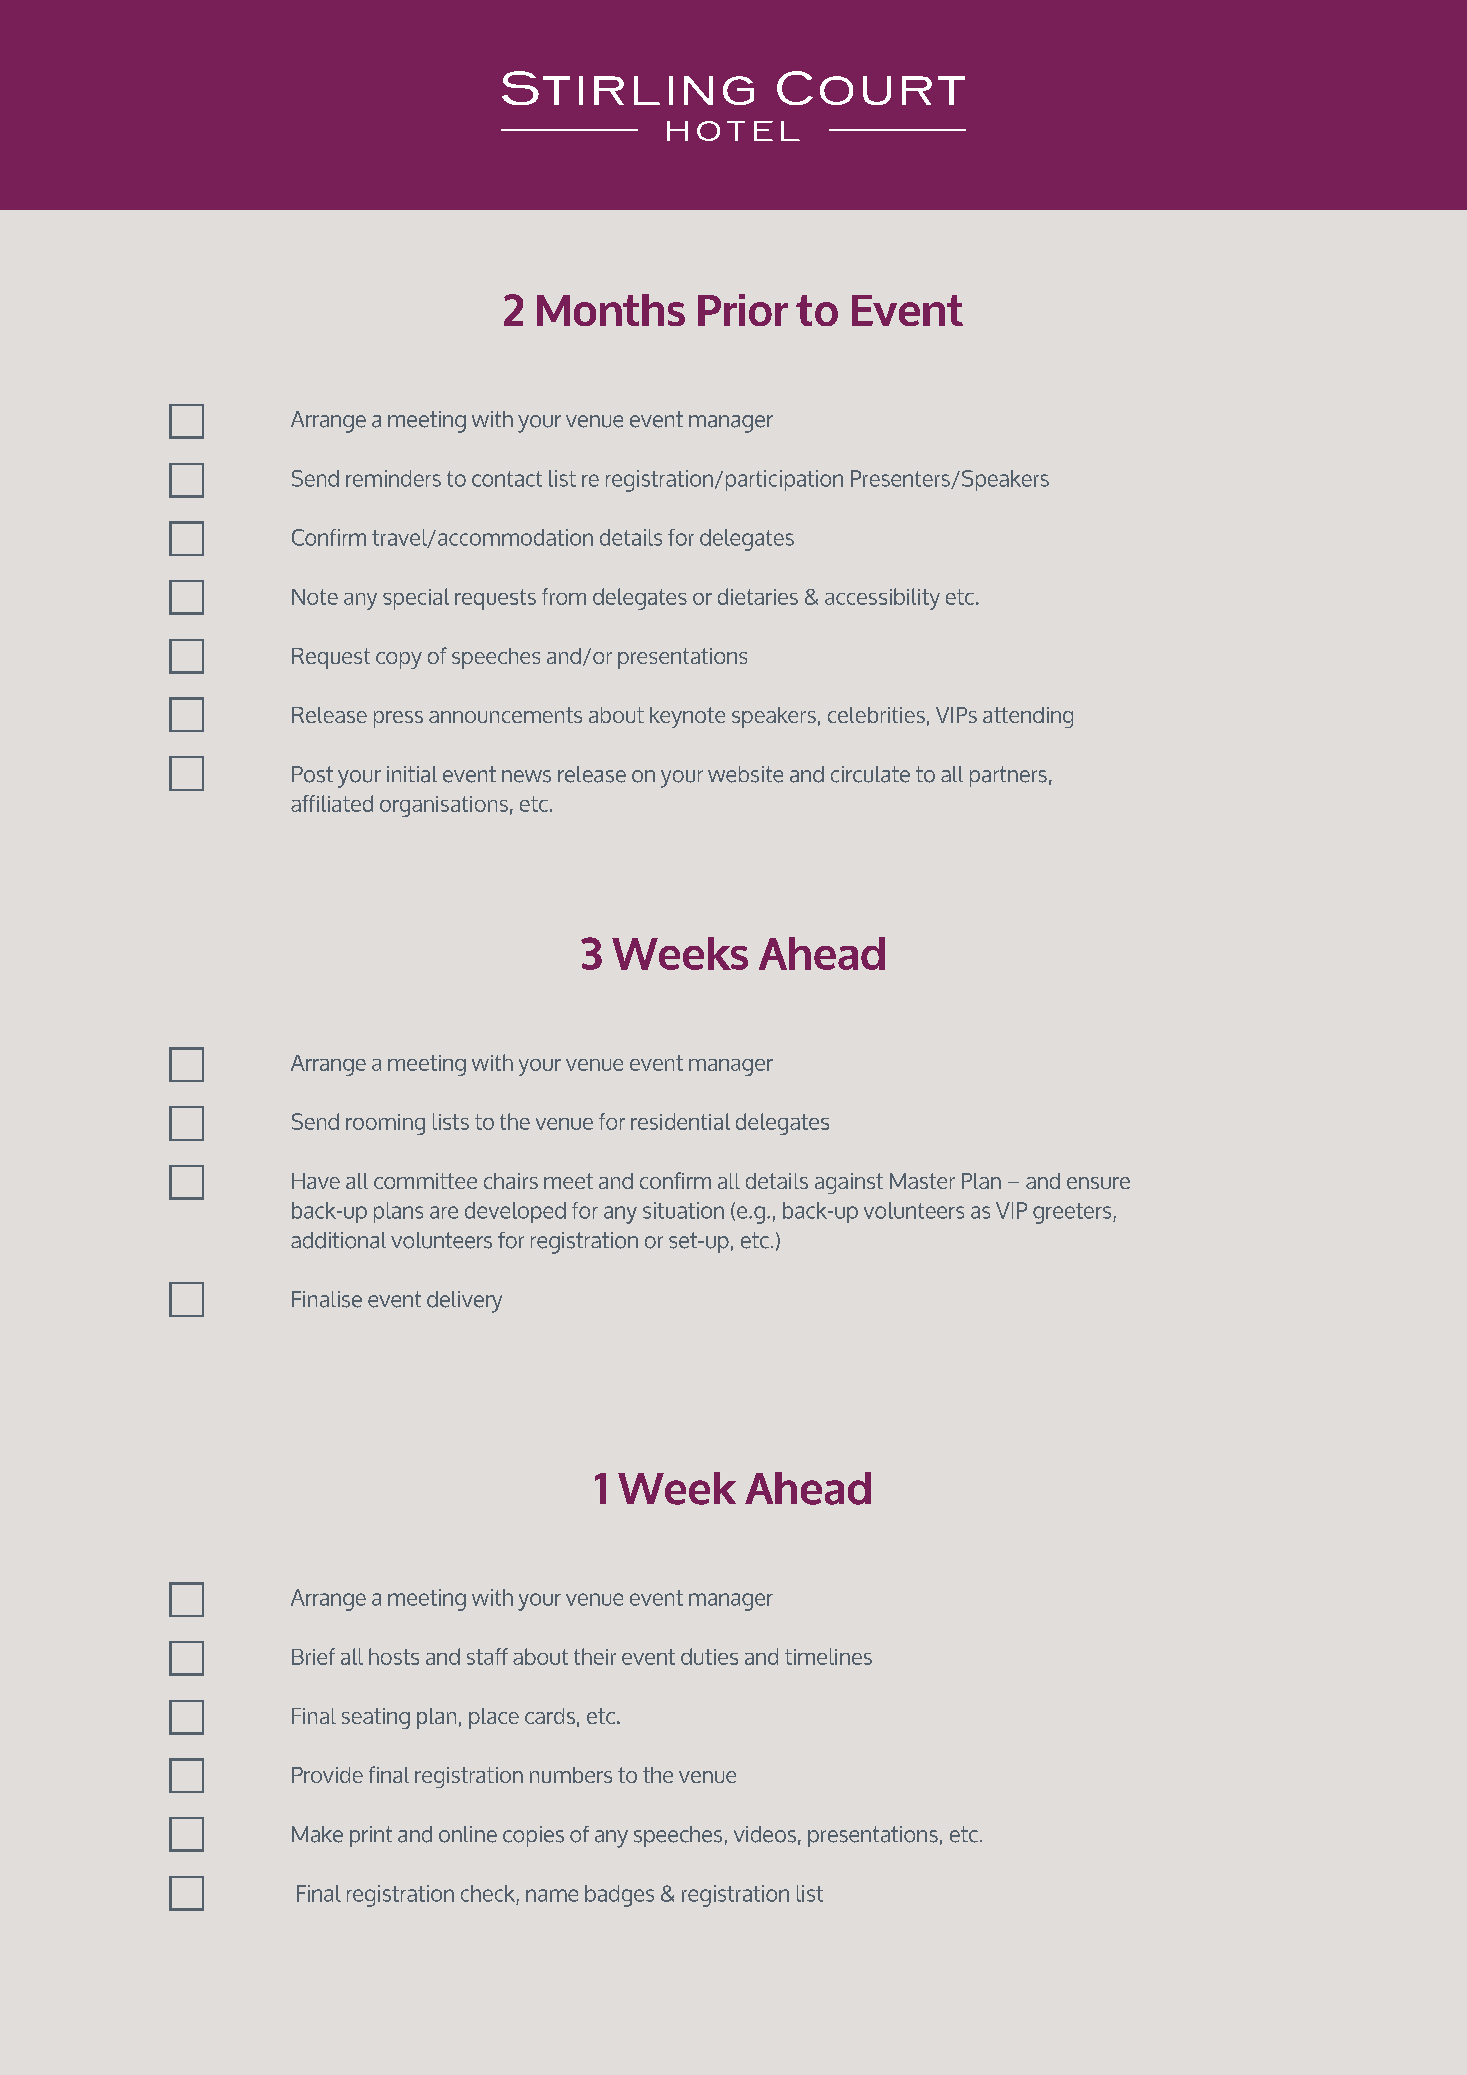  Describe the element at coordinates (882, 599) in the screenshot. I see `accessibility` at that location.
